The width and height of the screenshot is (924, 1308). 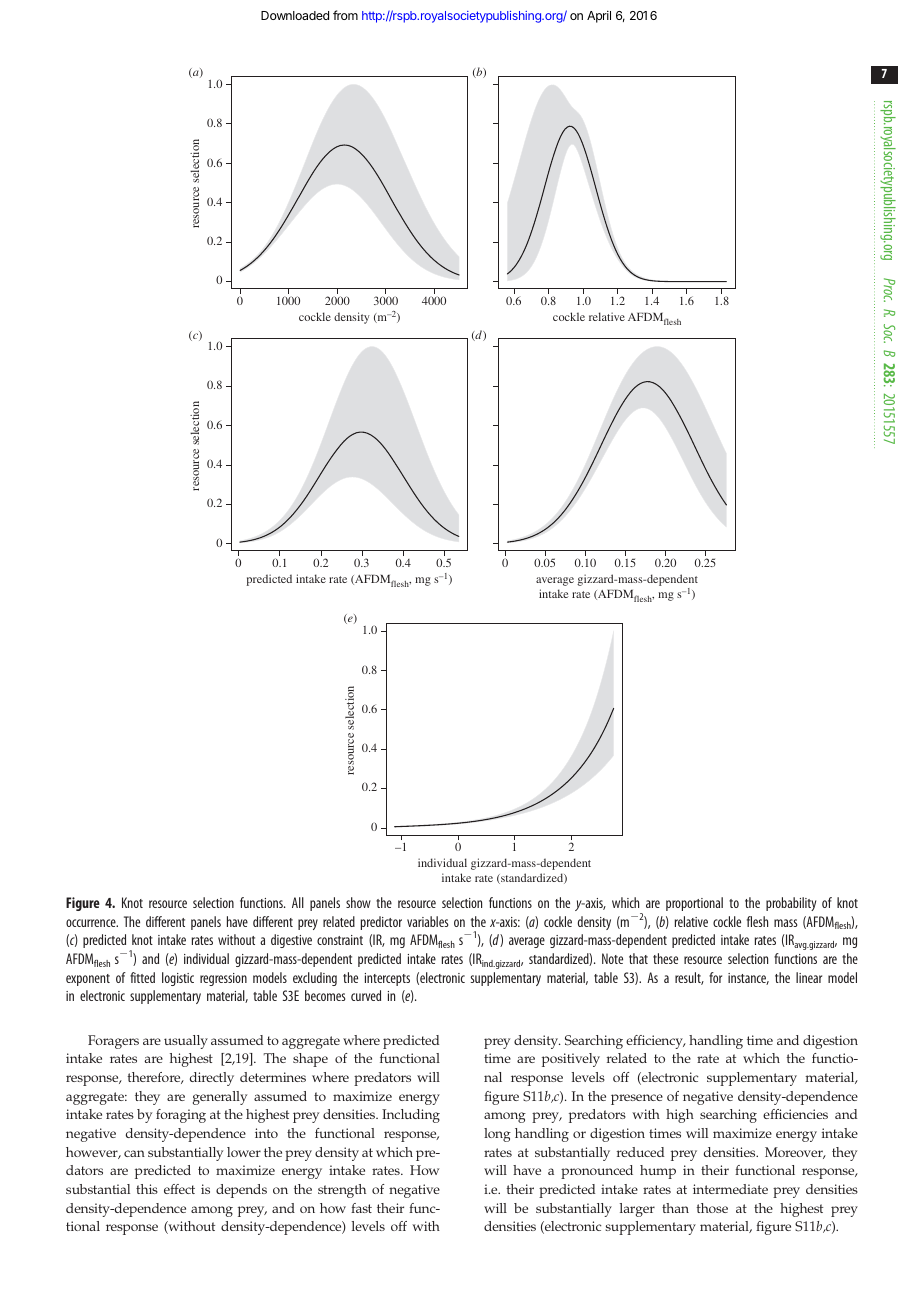 I want to click on intermediate, so click(x=730, y=1189).
